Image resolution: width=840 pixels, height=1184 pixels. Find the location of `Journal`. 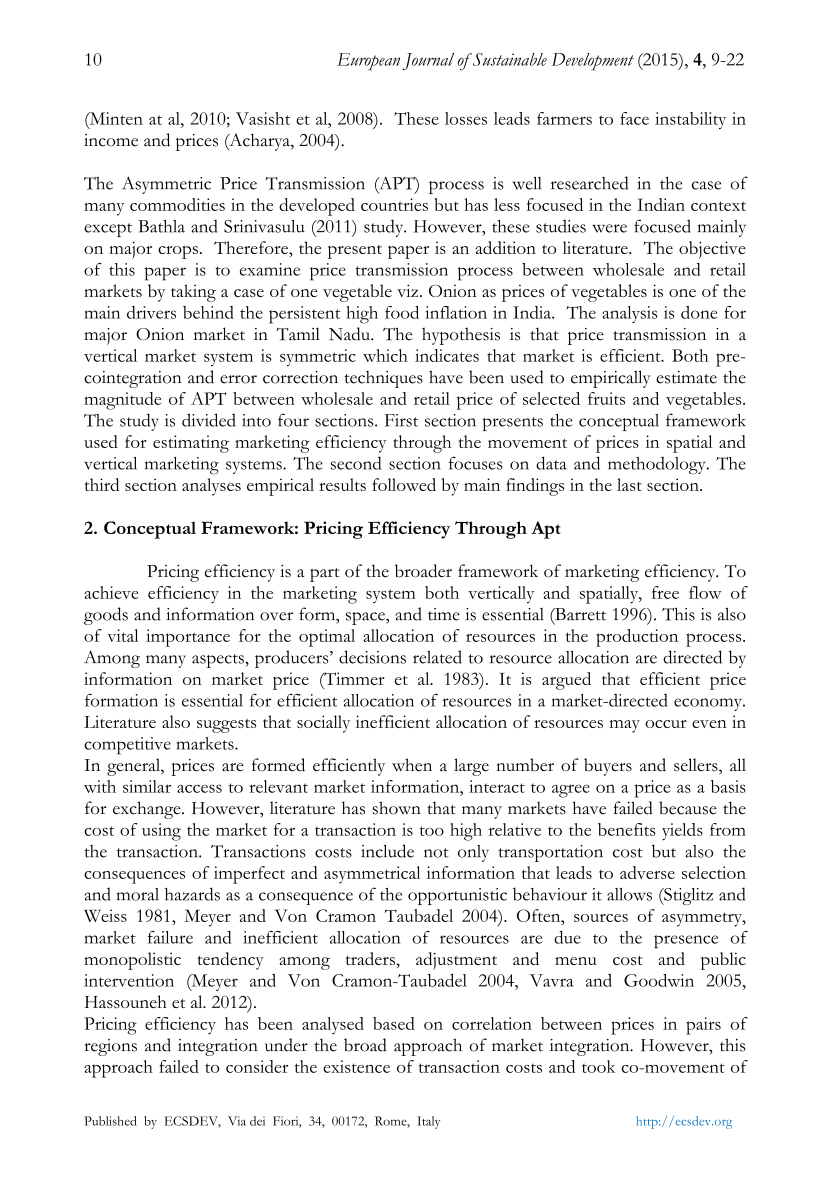

Journal is located at coordinates (428, 61).
